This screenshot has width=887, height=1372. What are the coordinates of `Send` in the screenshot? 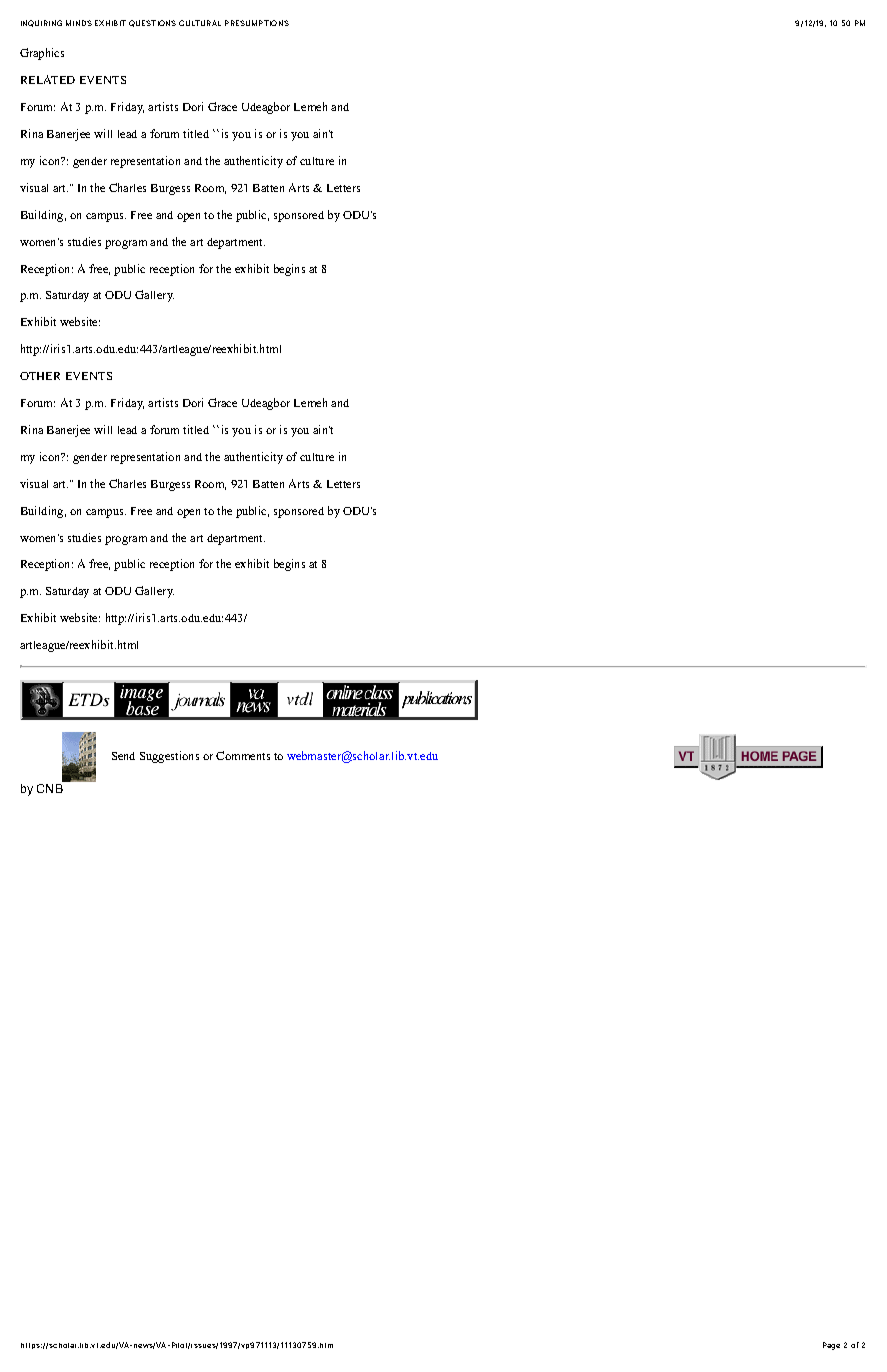 It's located at (123, 756).
